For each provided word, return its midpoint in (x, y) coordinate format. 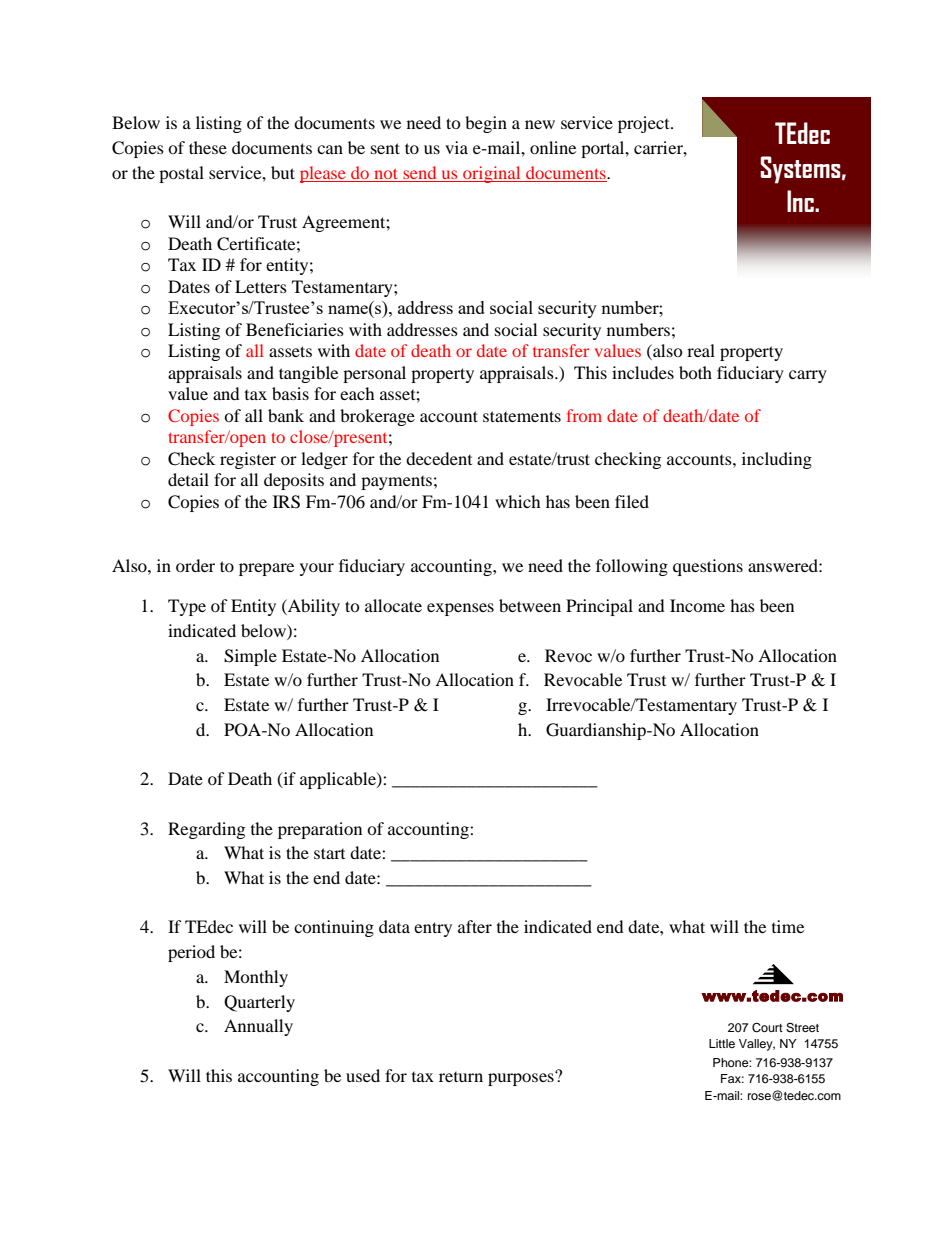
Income (697, 605)
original (492, 174)
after (475, 926)
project (645, 124)
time (788, 926)
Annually (258, 1027)
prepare (266, 569)
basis (290, 393)
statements (522, 416)
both (695, 372)
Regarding (206, 830)
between (530, 605)
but (283, 172)
